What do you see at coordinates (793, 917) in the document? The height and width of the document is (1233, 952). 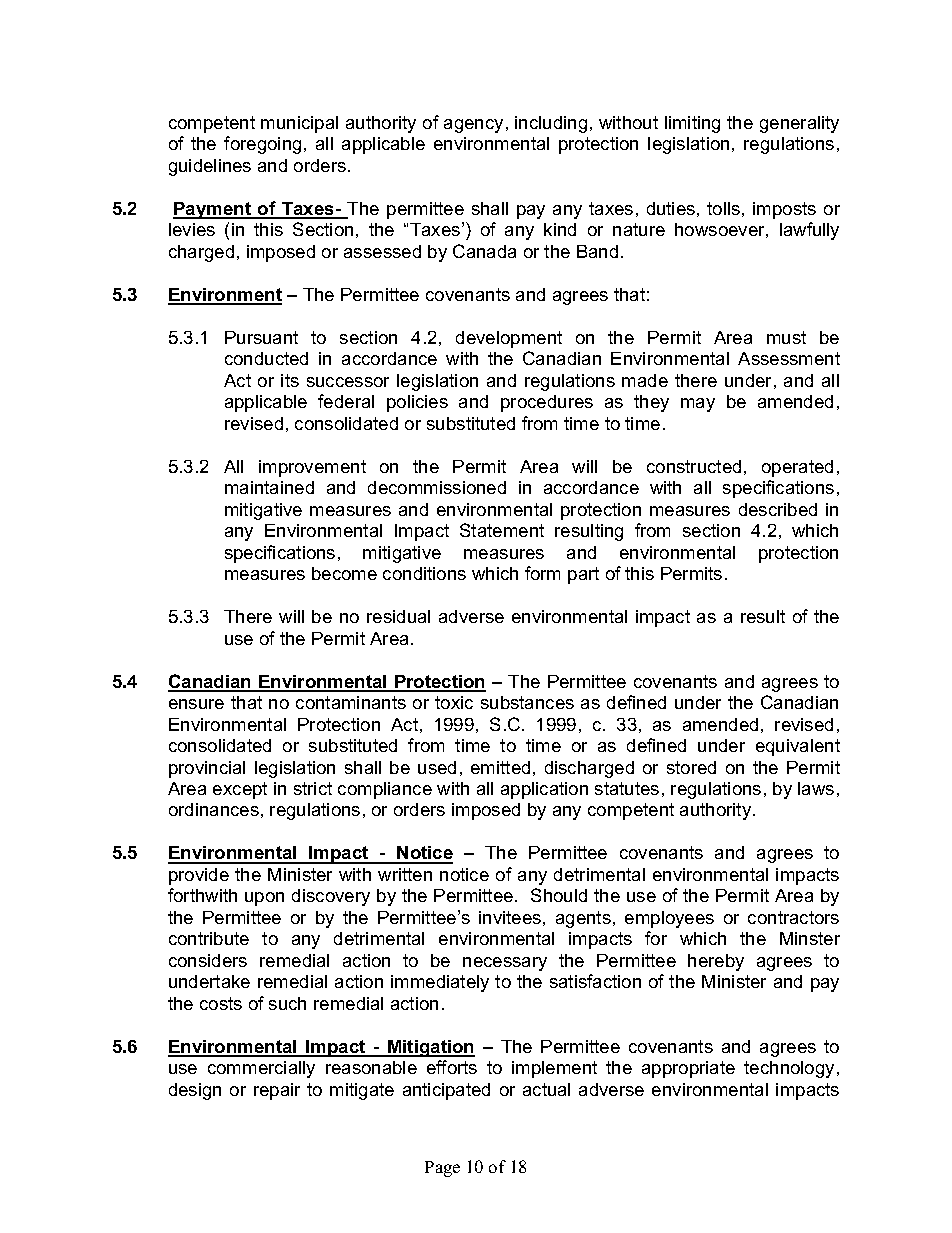 I see `contractors` at bounding box center [793, 917].
